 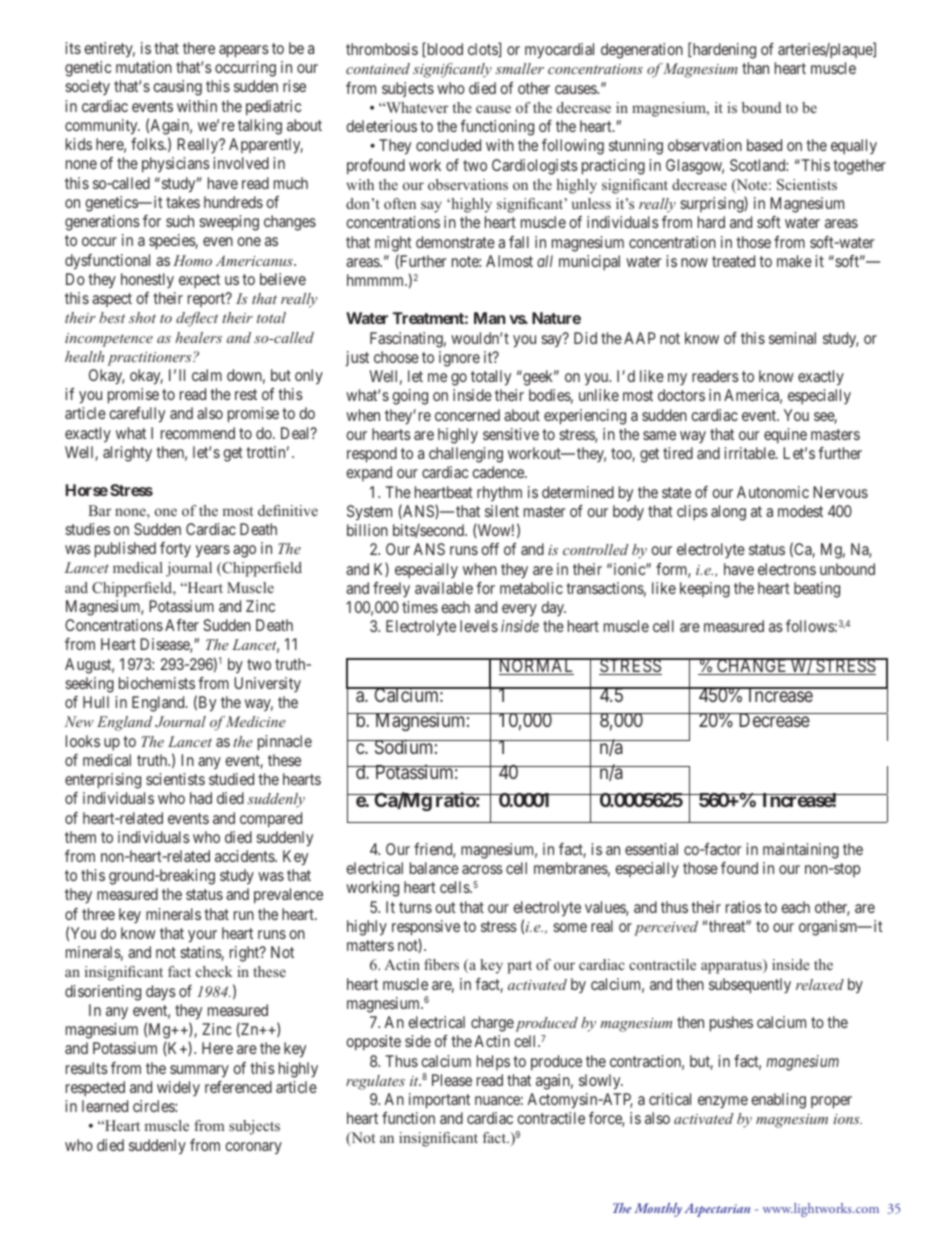 I want to click on important, so click(x=439, y=1101).
